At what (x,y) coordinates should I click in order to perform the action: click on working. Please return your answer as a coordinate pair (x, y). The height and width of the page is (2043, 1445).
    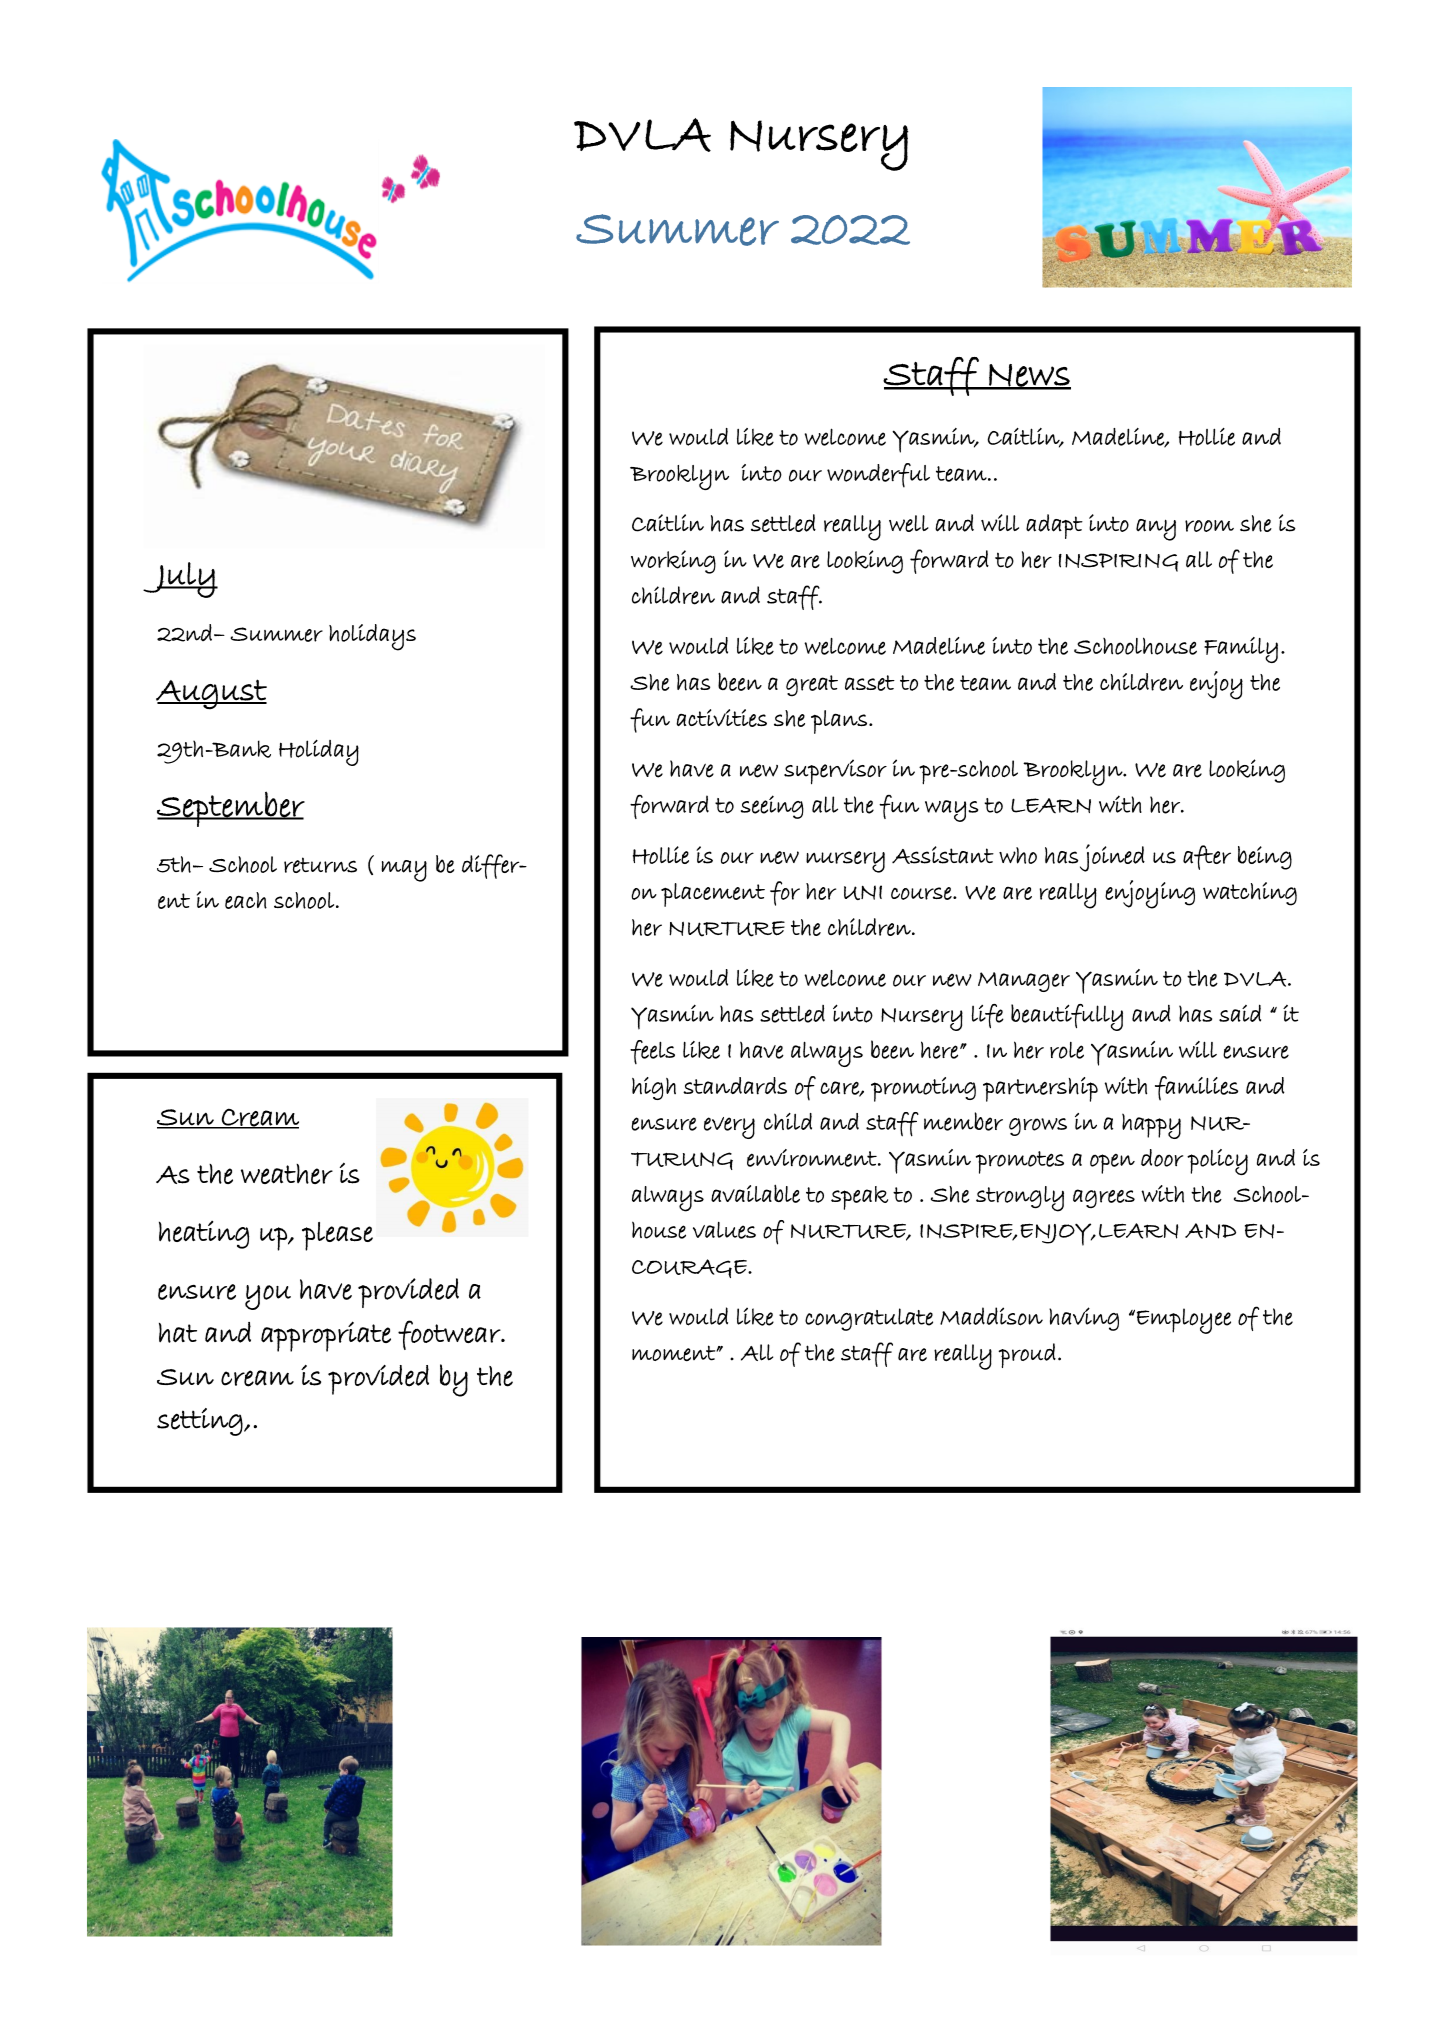
    Looking at the image, I should click on (673, 562).
